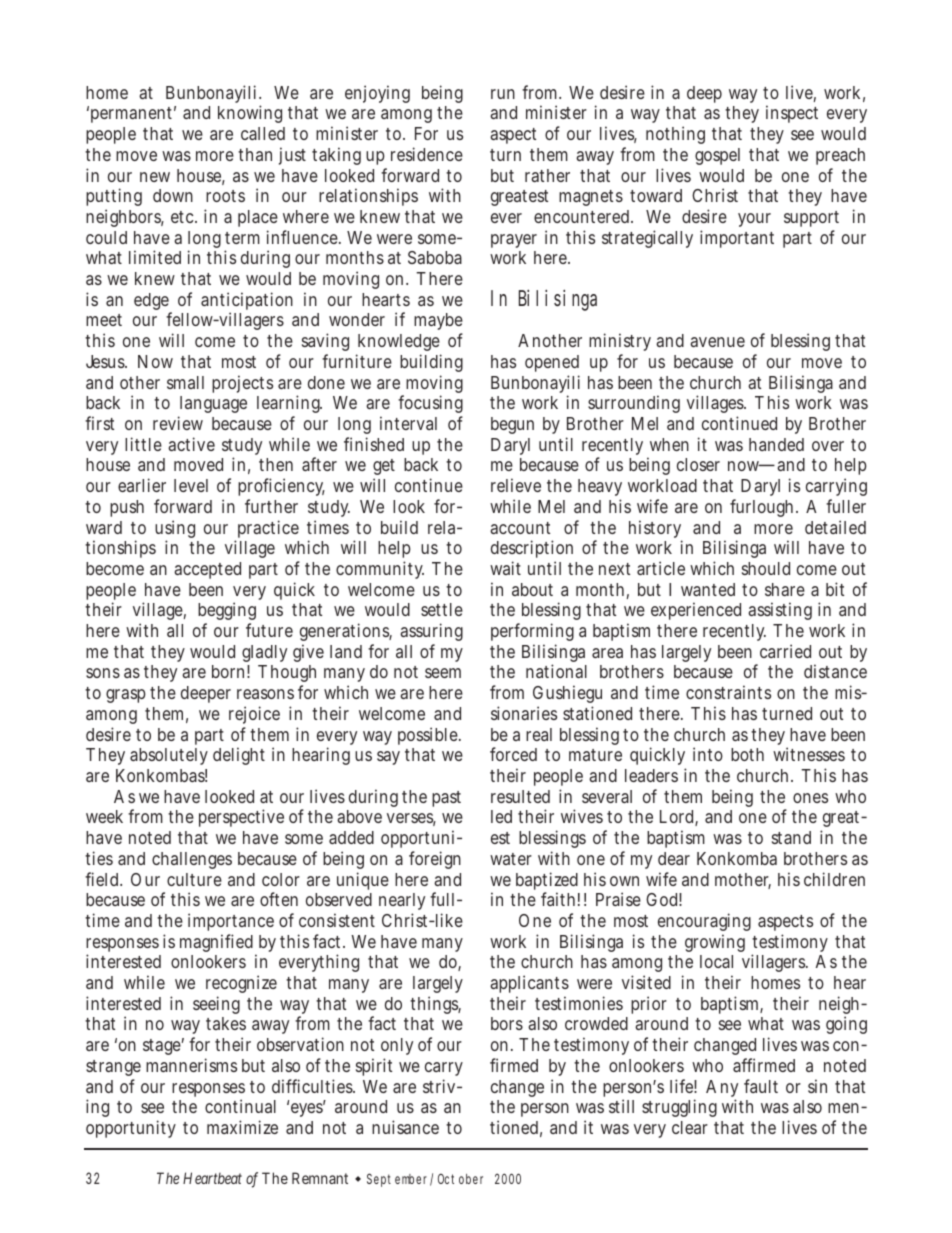 This image has width=952, height=1233. Describe the element at coordinates (227, 613) in the image. I see `begging` at that location.
